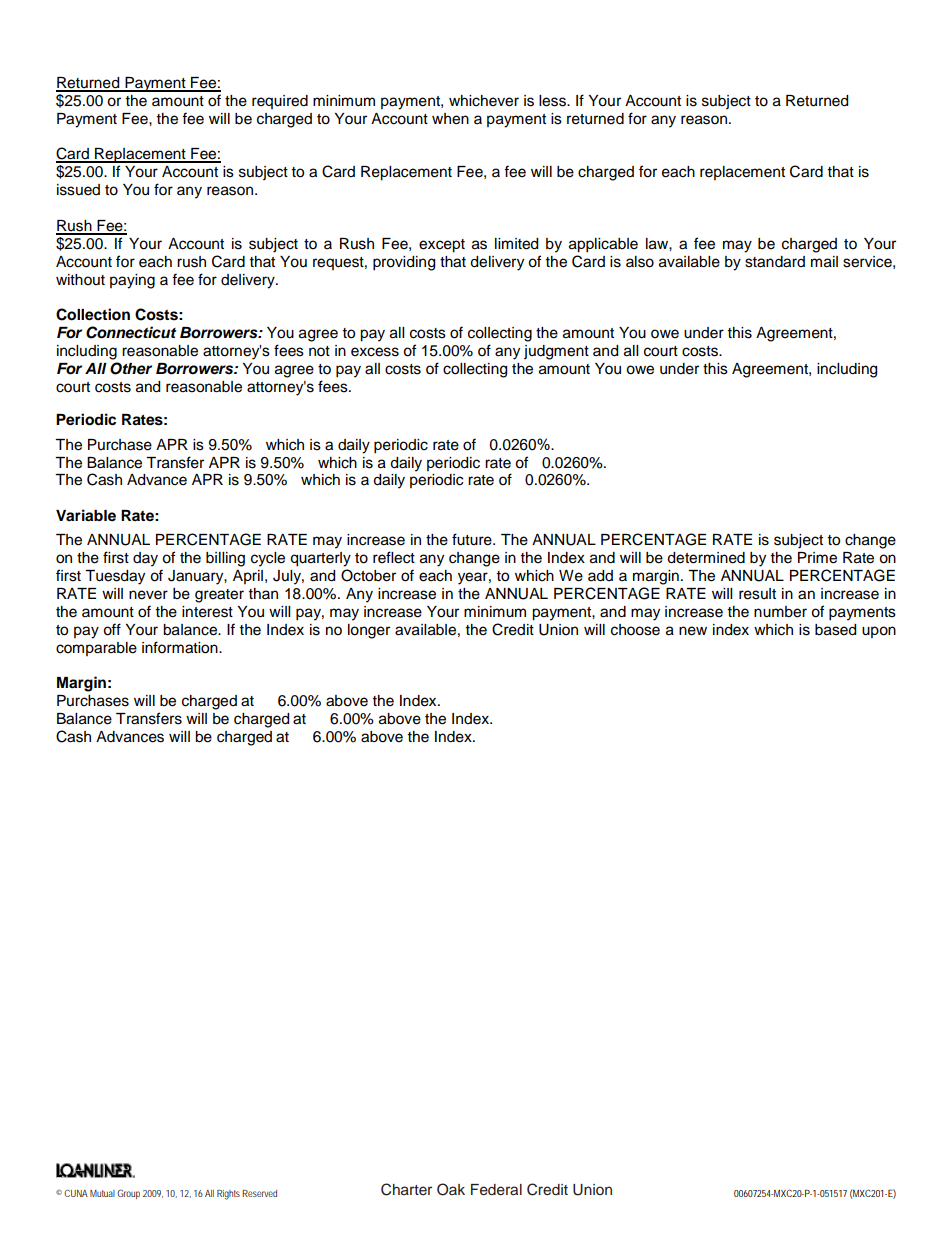 The image size is (952, 1233). Describe the element at coordinates (369, 631) in the document. I see `longer` at that location.
